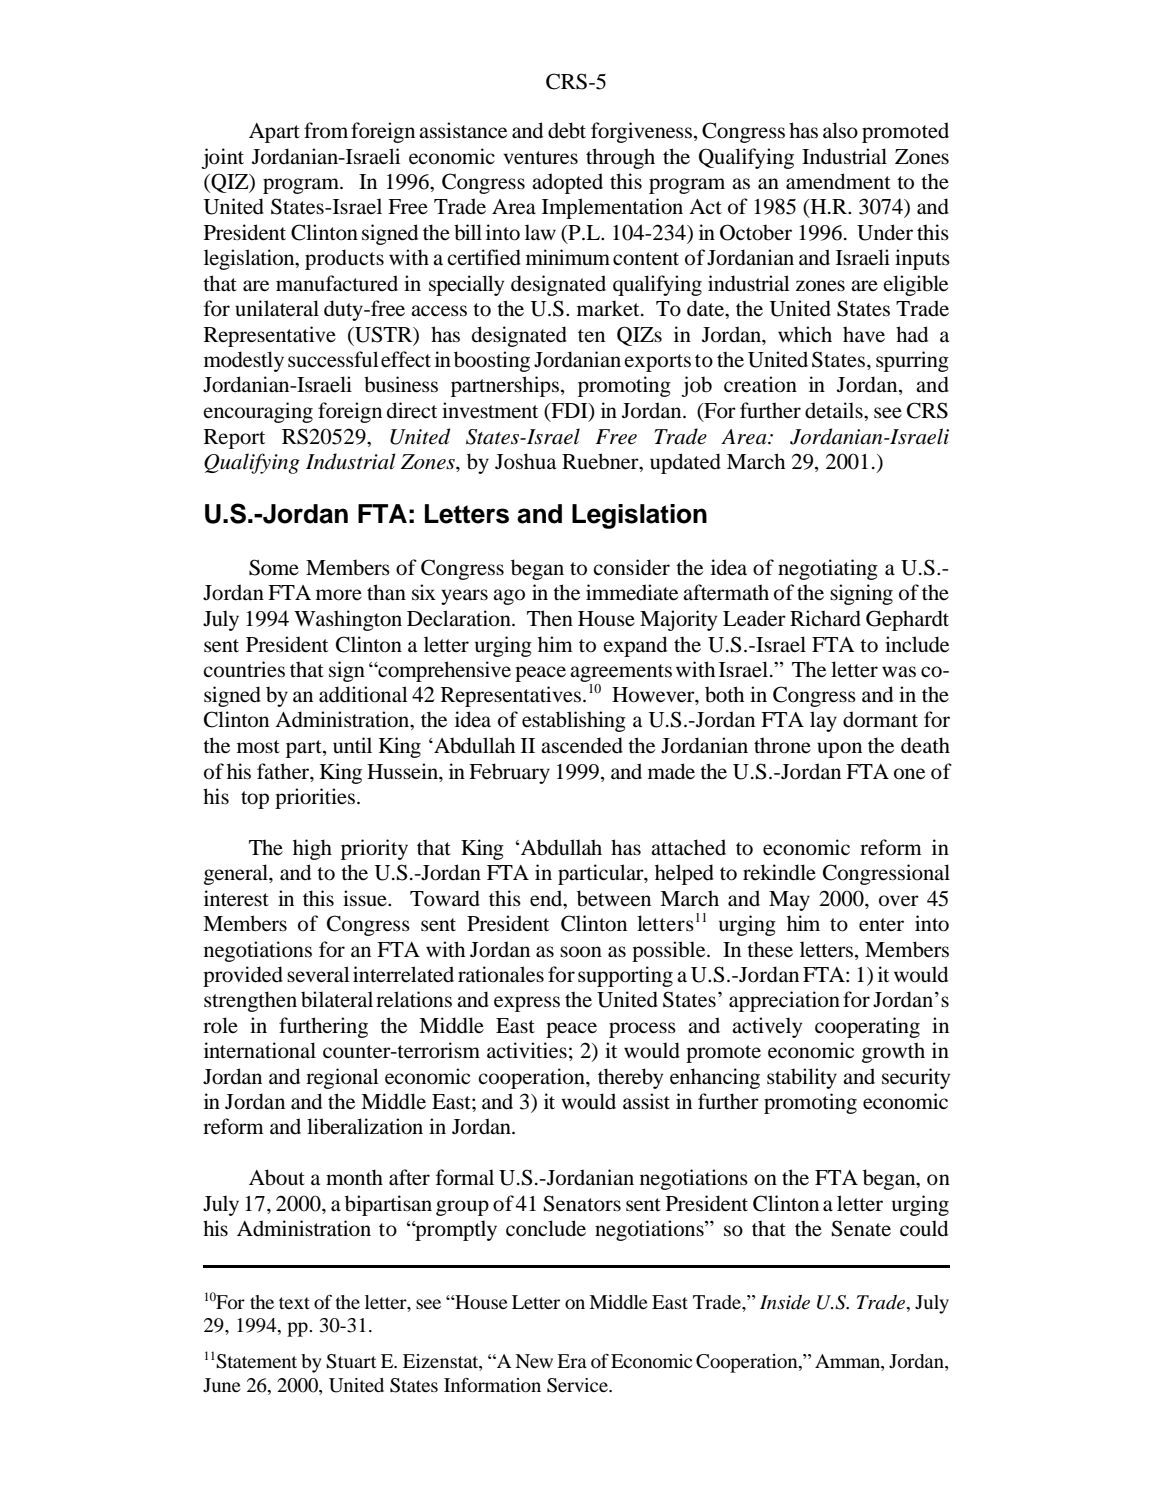 This screenshot has width=1153, height=1492. I want to click on joint, so click(222, 158).
